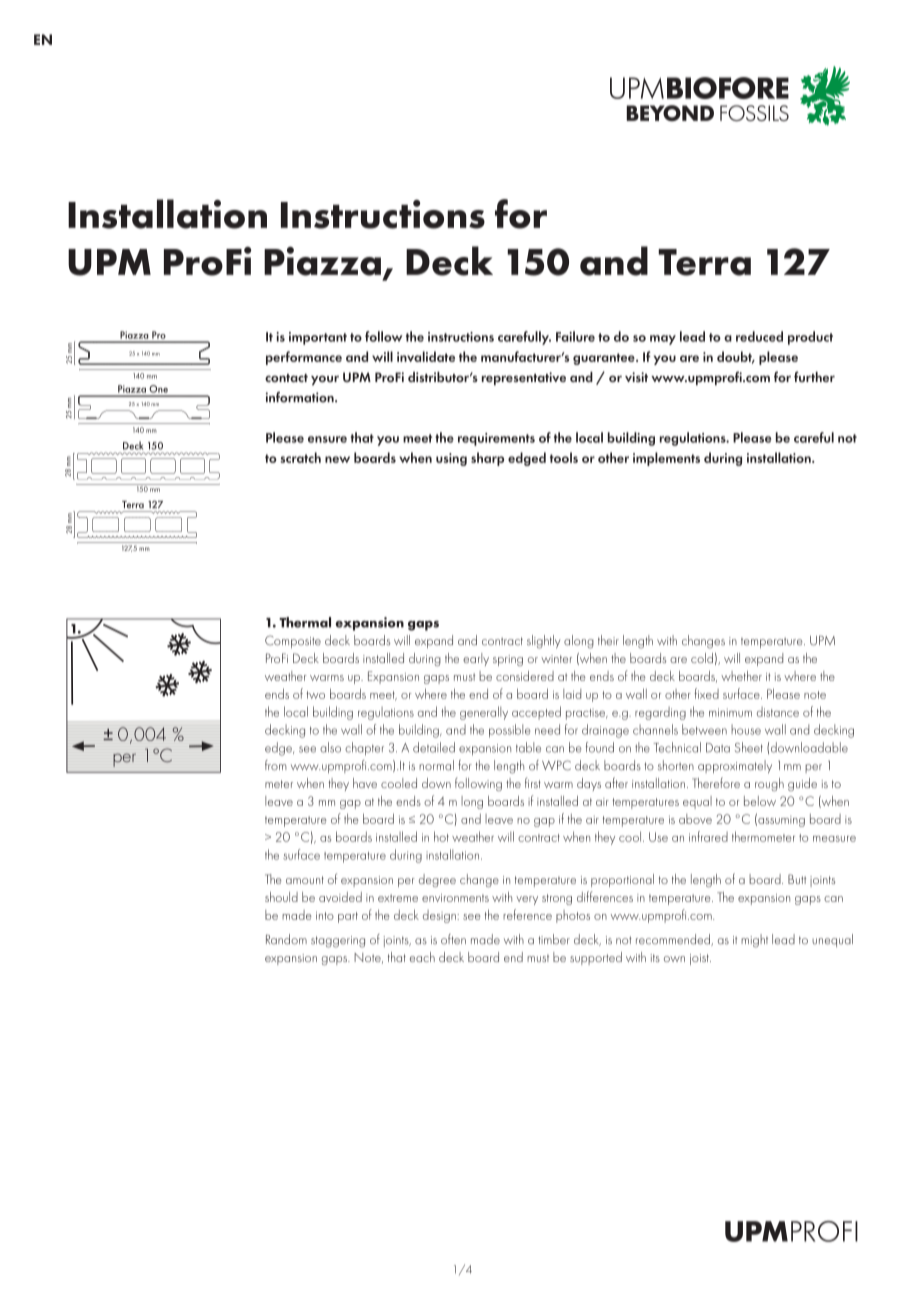 Image resolution: width=924 pixels, height=1308 pixels. Describe the element at coordinates (318, 338) in the image. I see `important` at that location.
